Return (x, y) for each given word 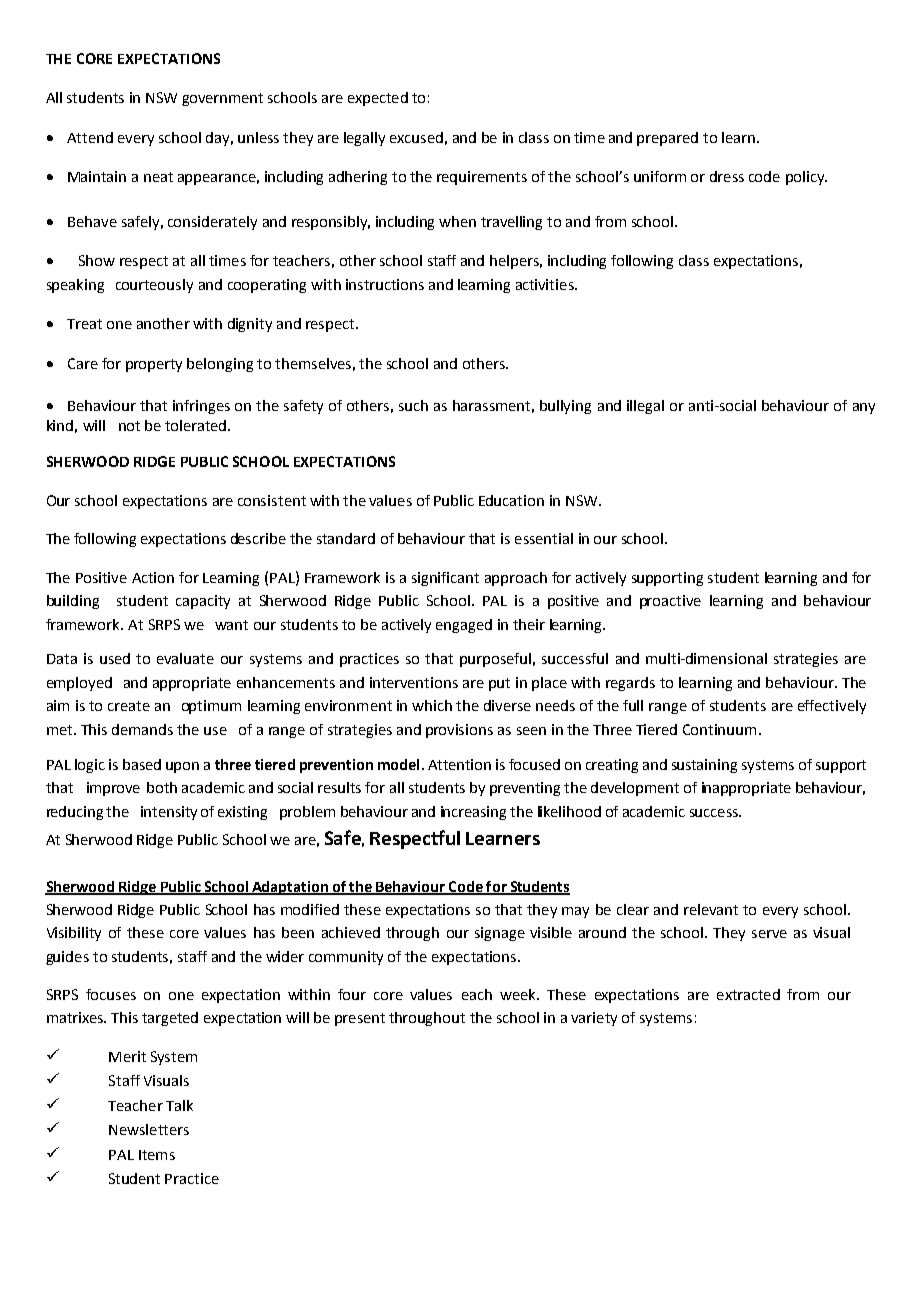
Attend (90, 137)
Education (511, 500)
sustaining (704, 766)
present (360, 1019)
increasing (473, 813)
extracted (748, 994)
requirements (482, 178)
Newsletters (149, 1129)
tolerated (197, 425)
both (162, 787)
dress (727, 176)
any (864, 408)
